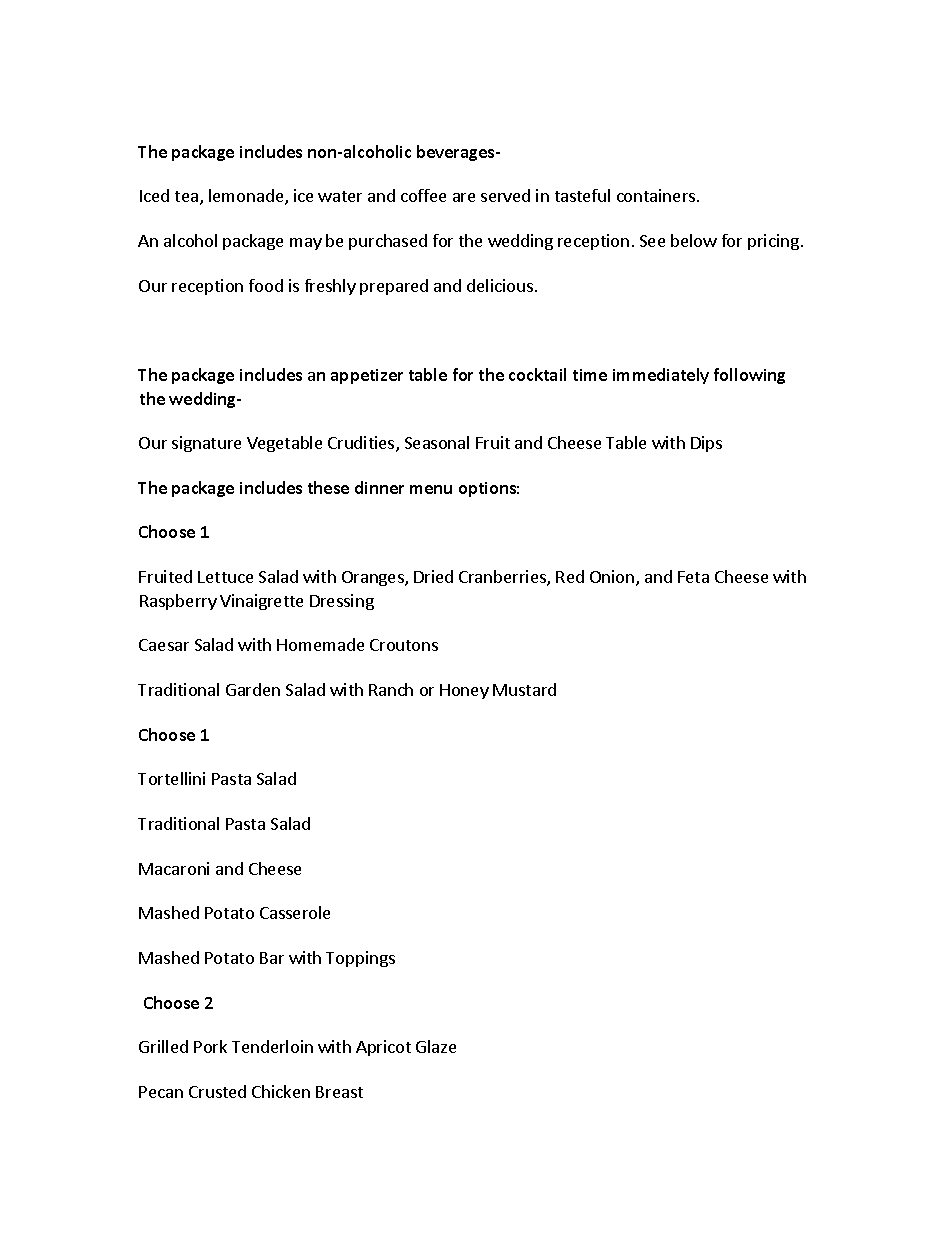  I want to click on lemonade, so click(247, 197).
